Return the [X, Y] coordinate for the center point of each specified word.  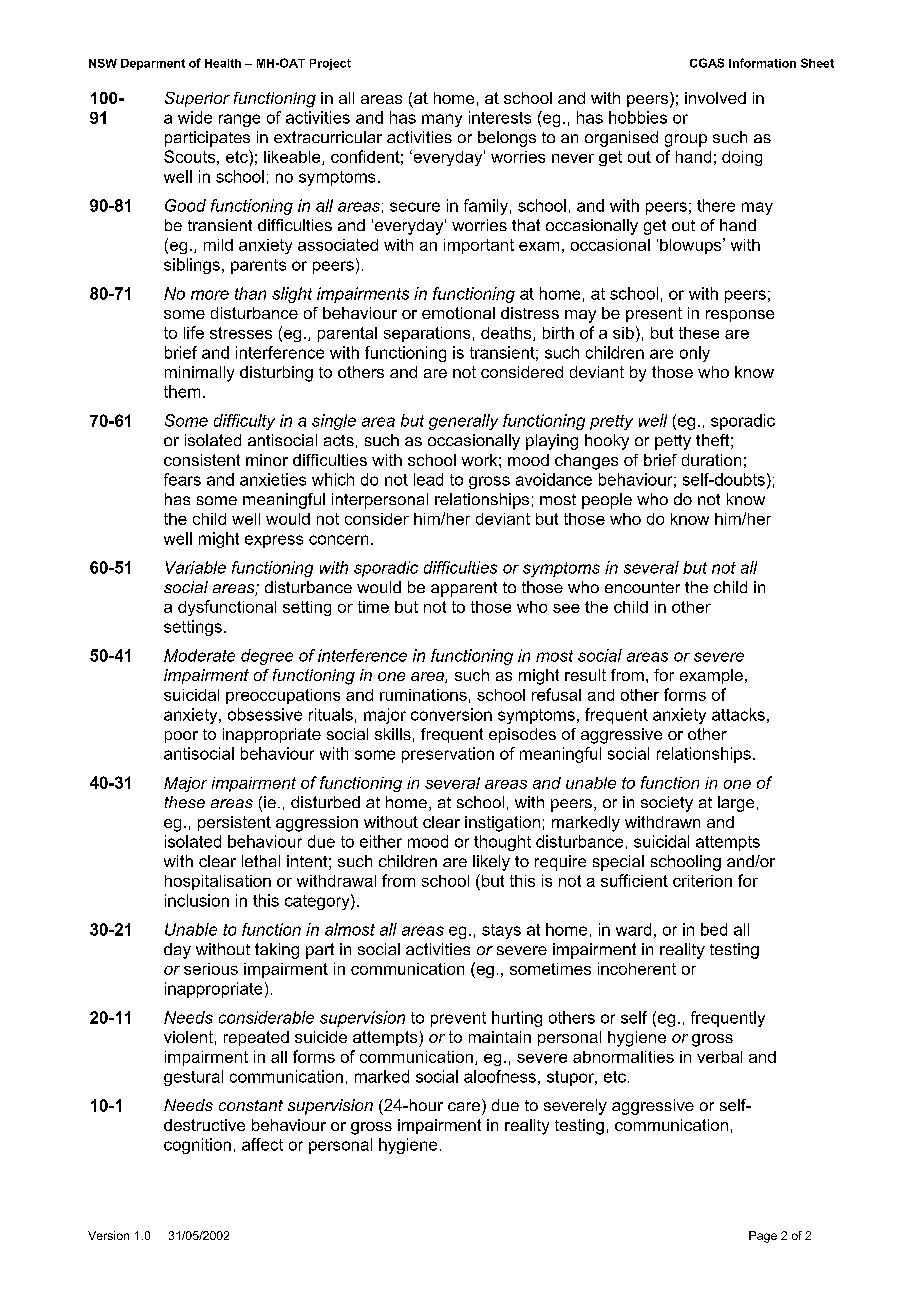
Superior [197, 99]
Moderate [199, 655]
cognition [197, 1146]
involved [715, 98]
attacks [738, 714]
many [442, 120]
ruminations [423, 695]
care [464, 1106]
